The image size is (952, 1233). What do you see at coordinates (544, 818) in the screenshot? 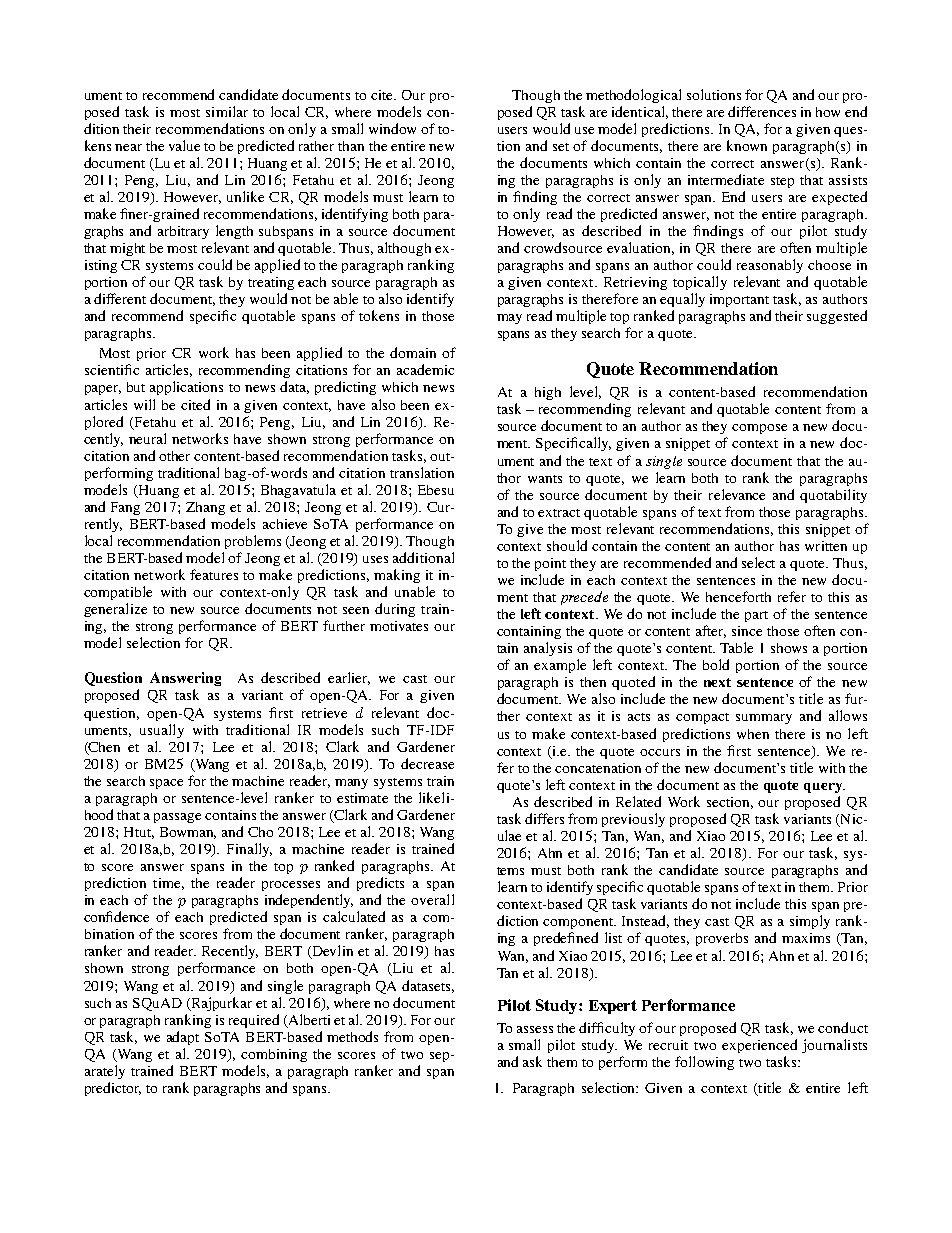
I see `differs` at bounding box center [544, 818].
